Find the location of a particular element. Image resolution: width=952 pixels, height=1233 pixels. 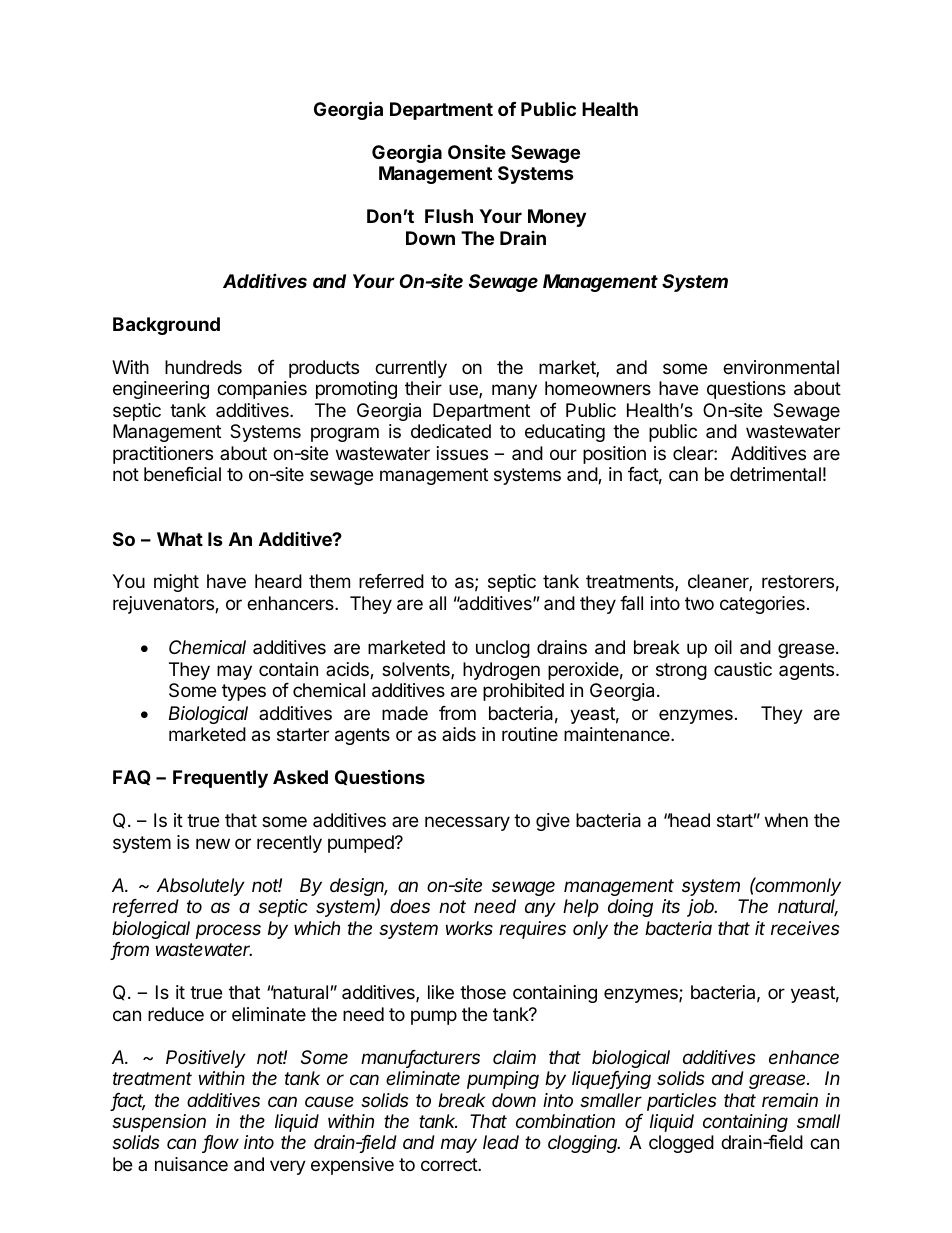

clogged is located at coordinates (681, 1144).
